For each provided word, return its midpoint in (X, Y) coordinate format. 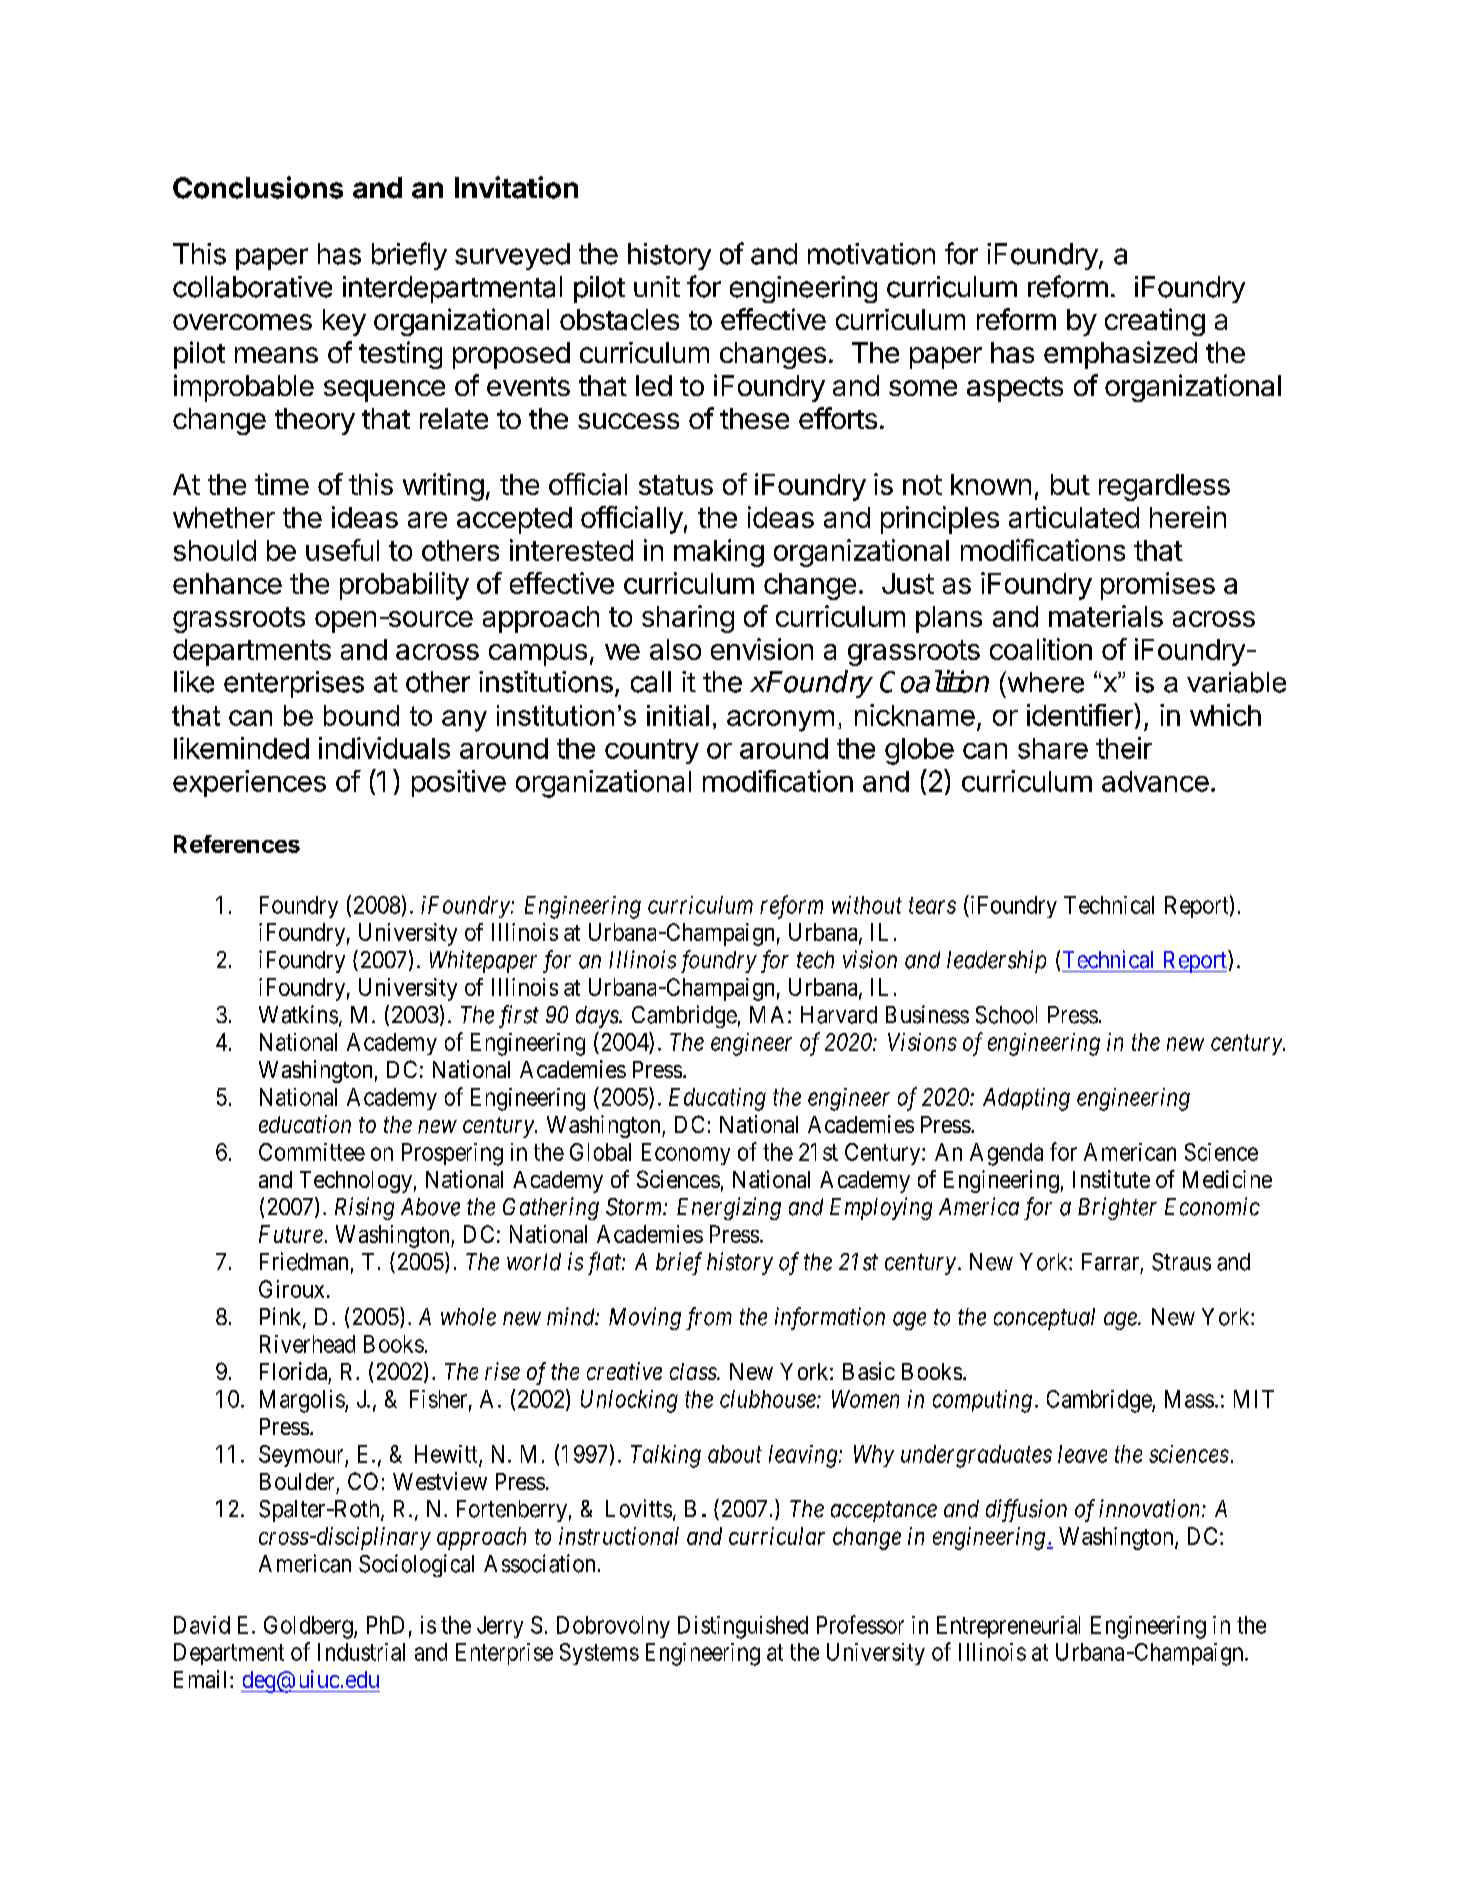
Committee (312, 1152)
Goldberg (309, 1627)
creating (1155, 322)
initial (678, 715)
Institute (1111, 1179)
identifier (1081, 714)
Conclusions (258, 187)
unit (657, 286)
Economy (686, 1154)
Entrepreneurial (1008, 1627)
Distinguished (743, 1627)
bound (361, 715)
